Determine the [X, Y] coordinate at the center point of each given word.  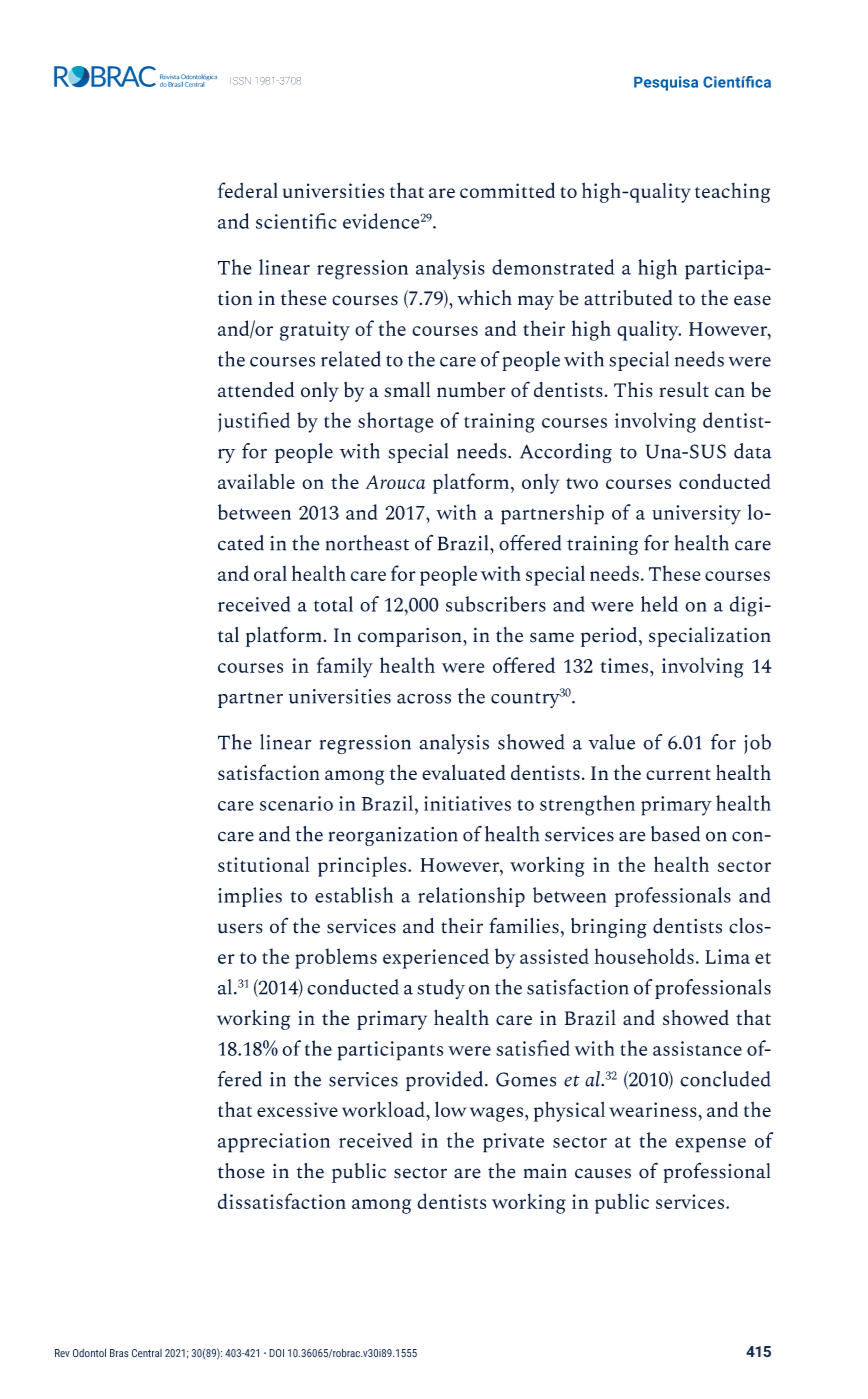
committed [507, 190]
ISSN [240, 81]
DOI [276, 1353]
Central [147, 1353]
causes [603, 1173]
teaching [732, 193]
